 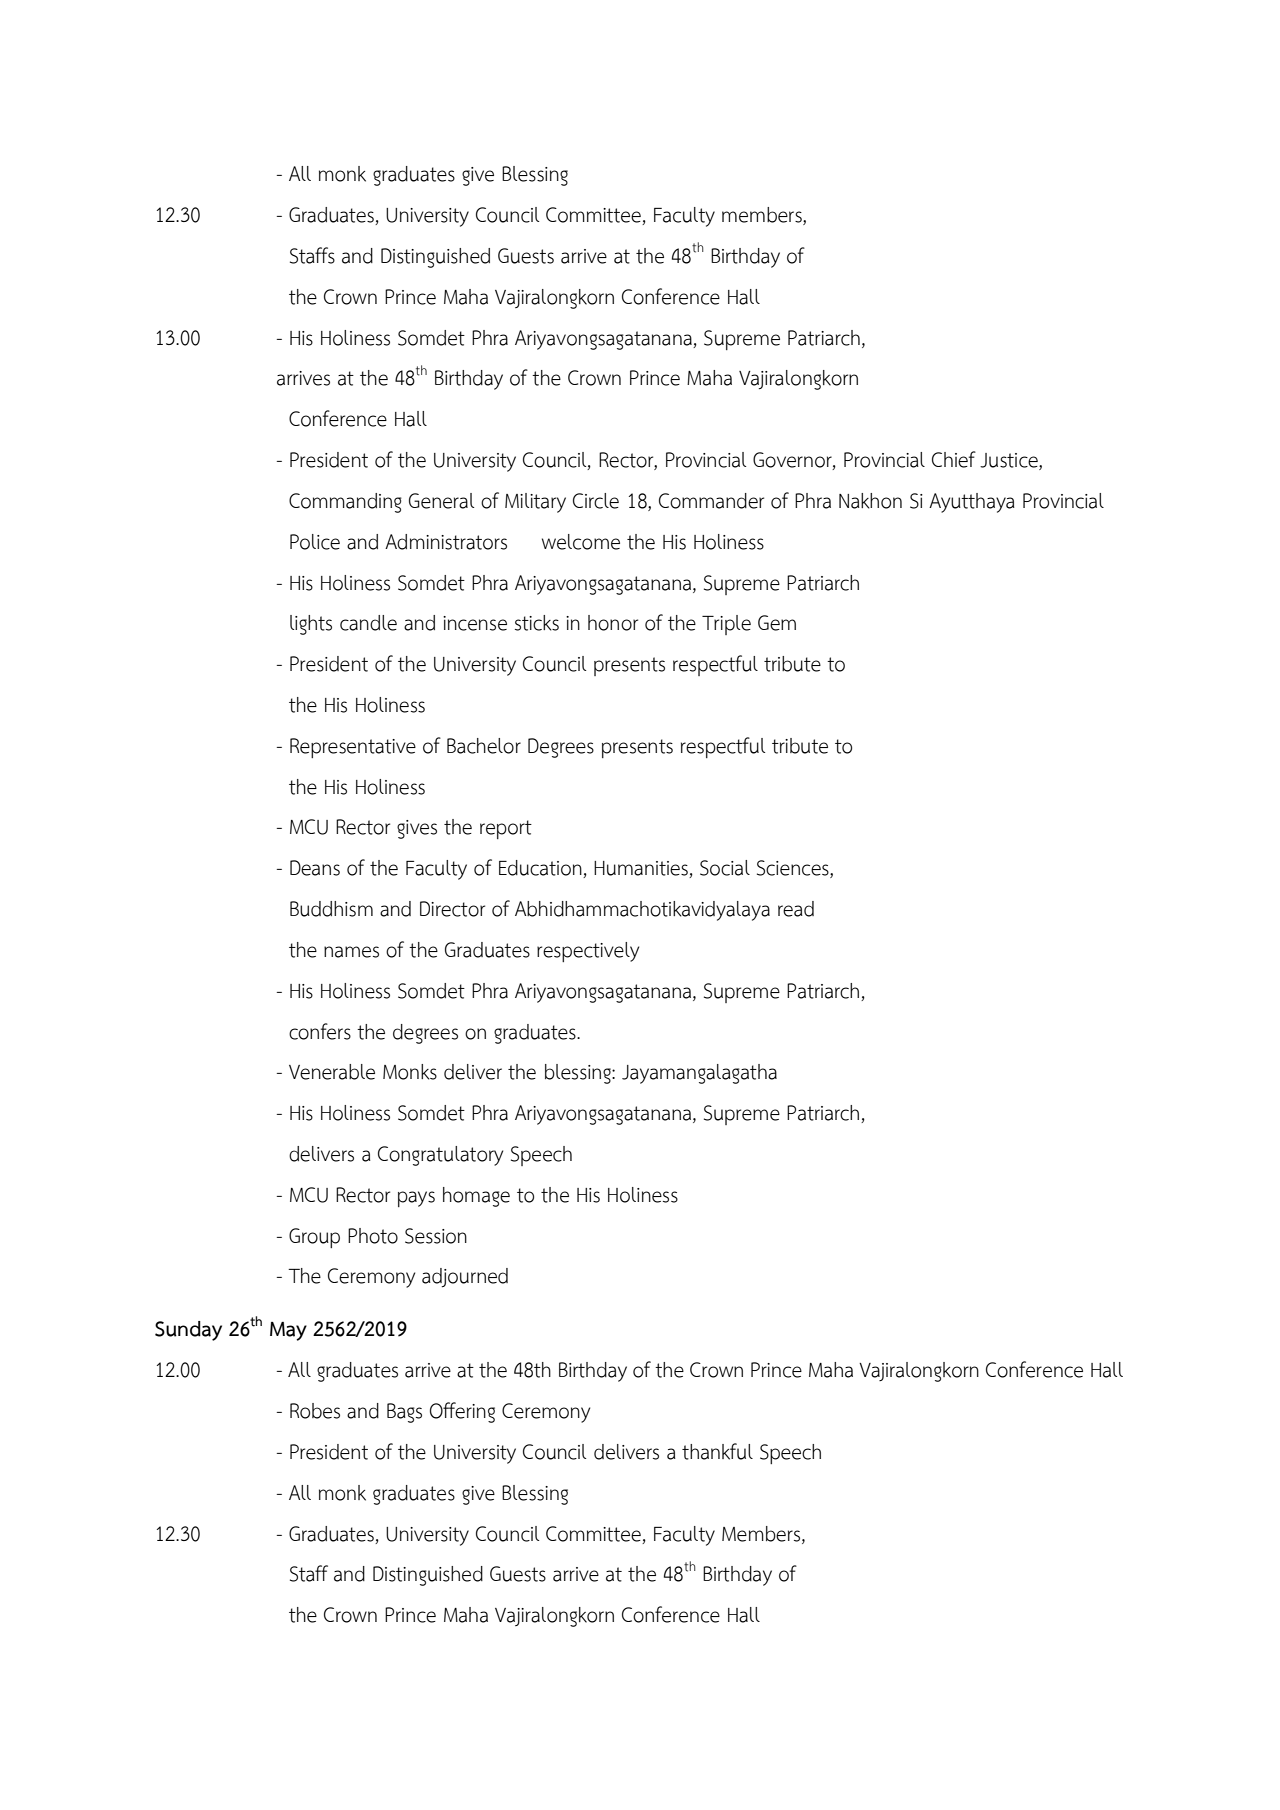 I want to click on Commanding, so click(x=345, y=503).
